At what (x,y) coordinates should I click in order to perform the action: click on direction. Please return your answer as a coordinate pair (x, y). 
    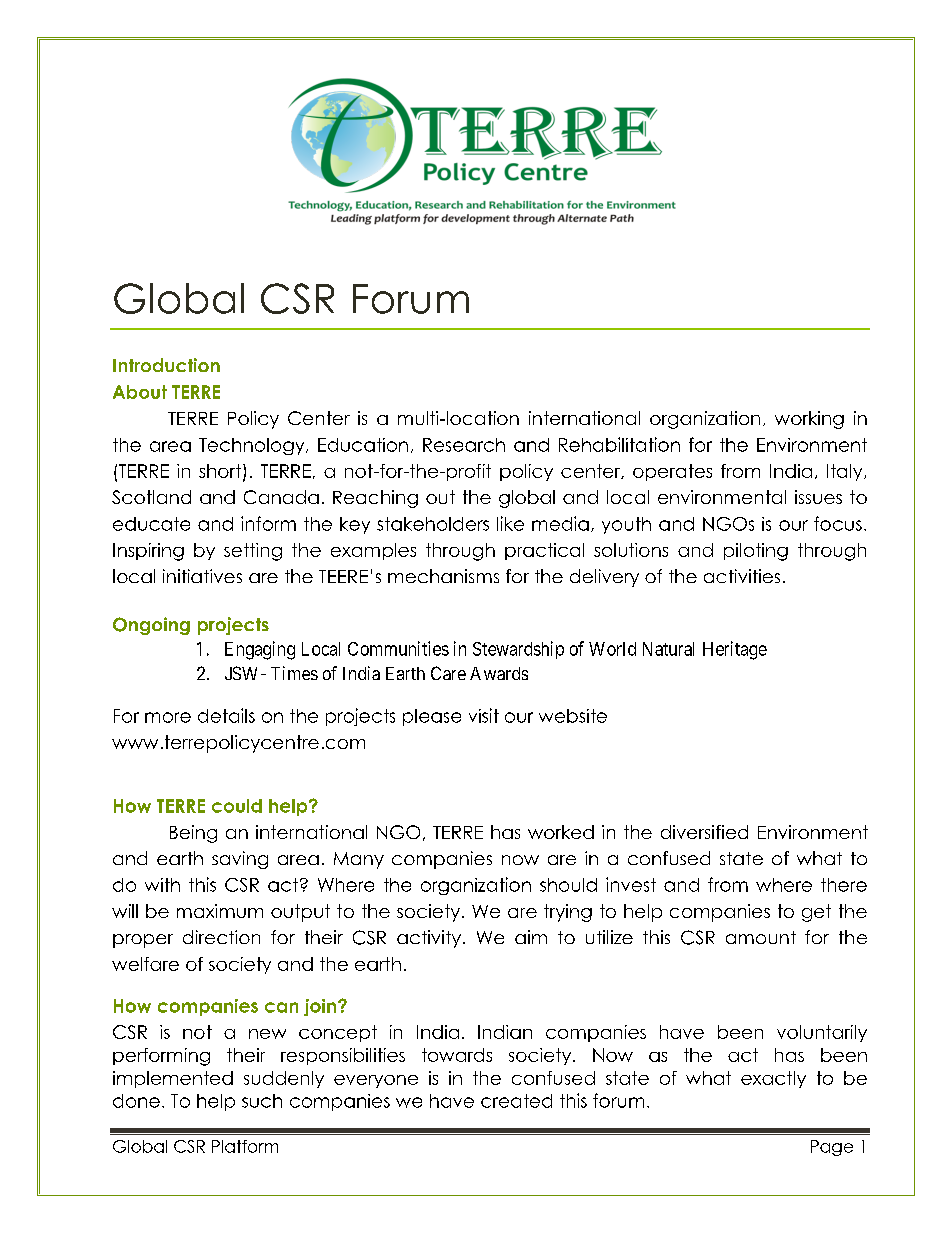
    Looking at the image, I should click on (221, 937).
